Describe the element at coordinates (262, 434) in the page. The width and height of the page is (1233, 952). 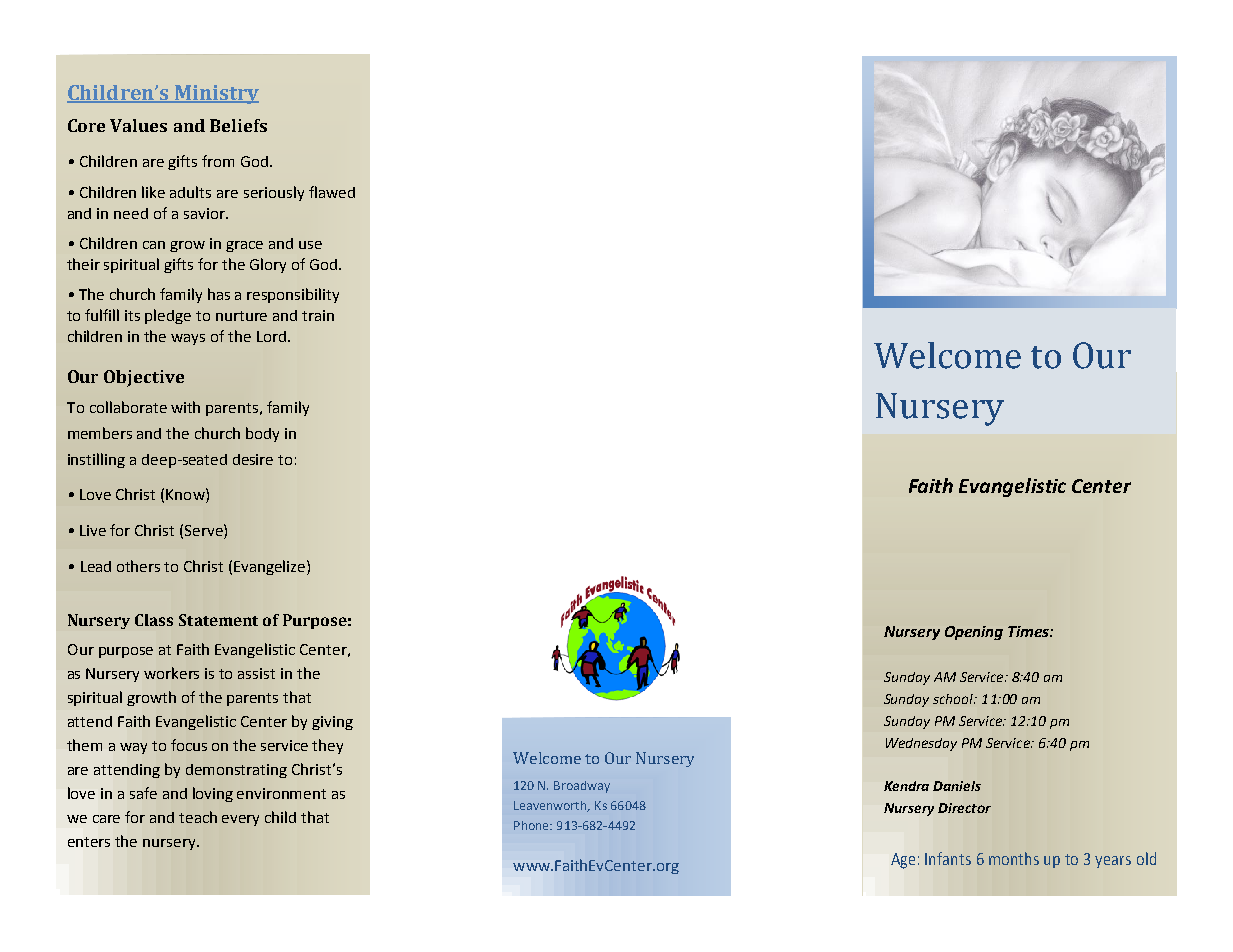
I see `body` at that location.
